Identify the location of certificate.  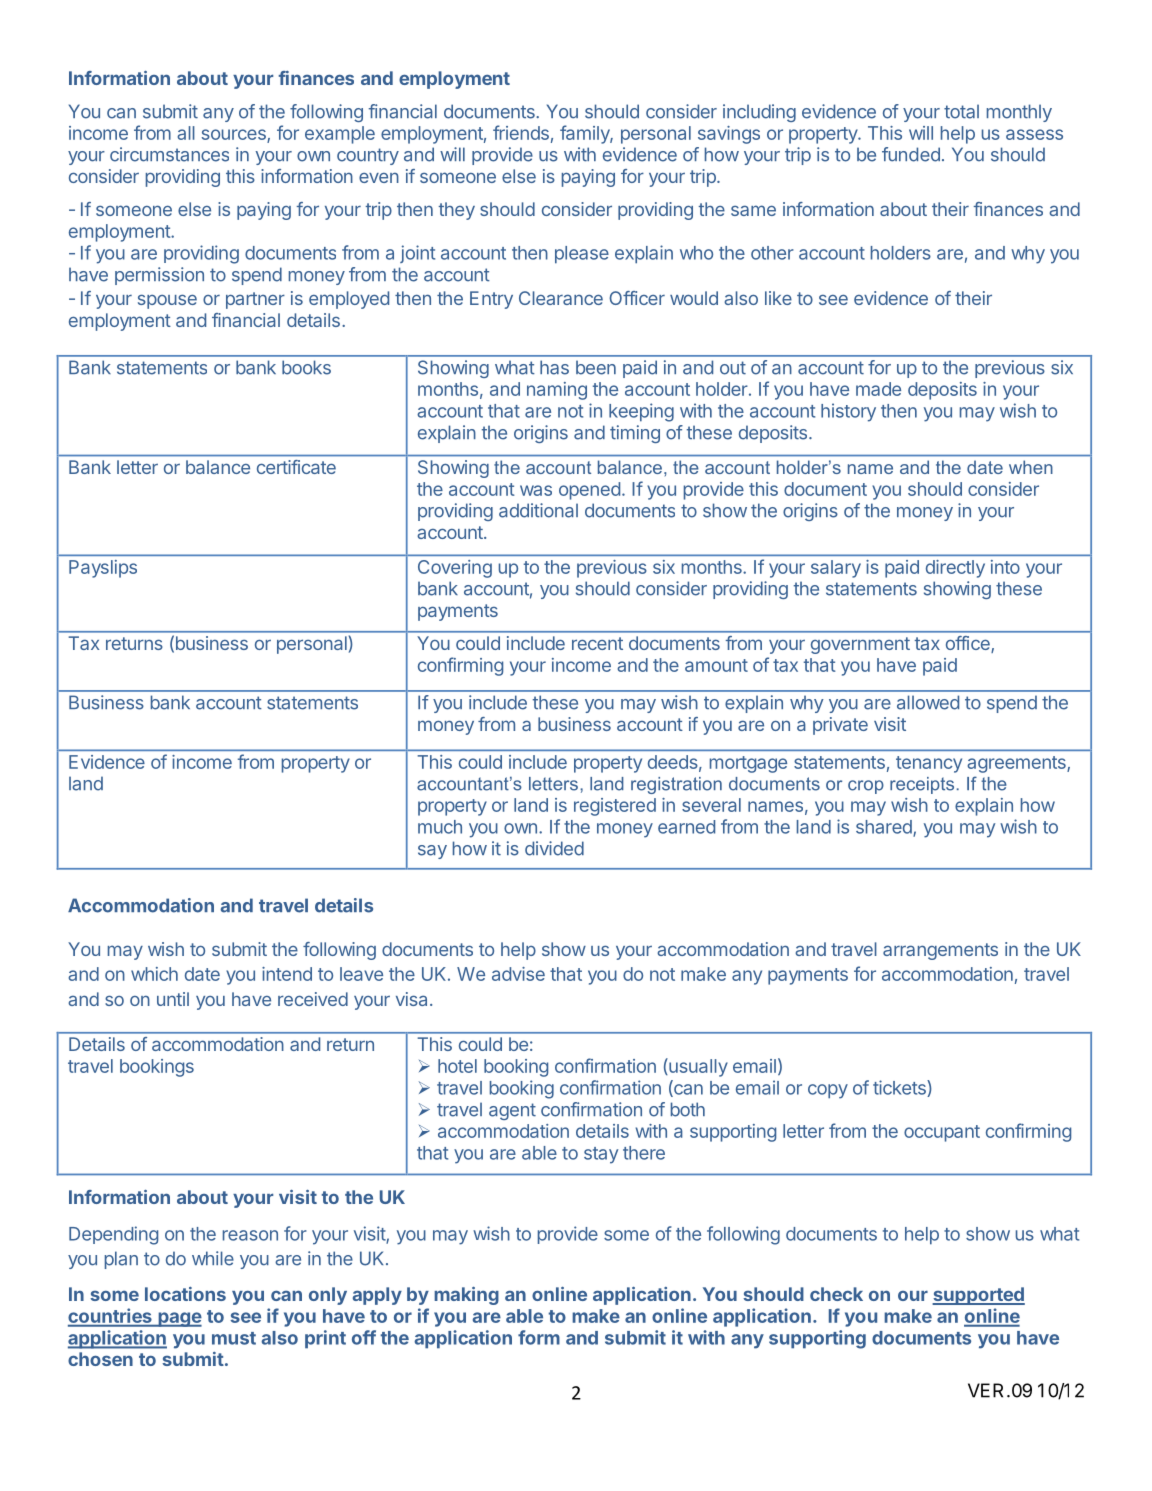
(296, 467).
